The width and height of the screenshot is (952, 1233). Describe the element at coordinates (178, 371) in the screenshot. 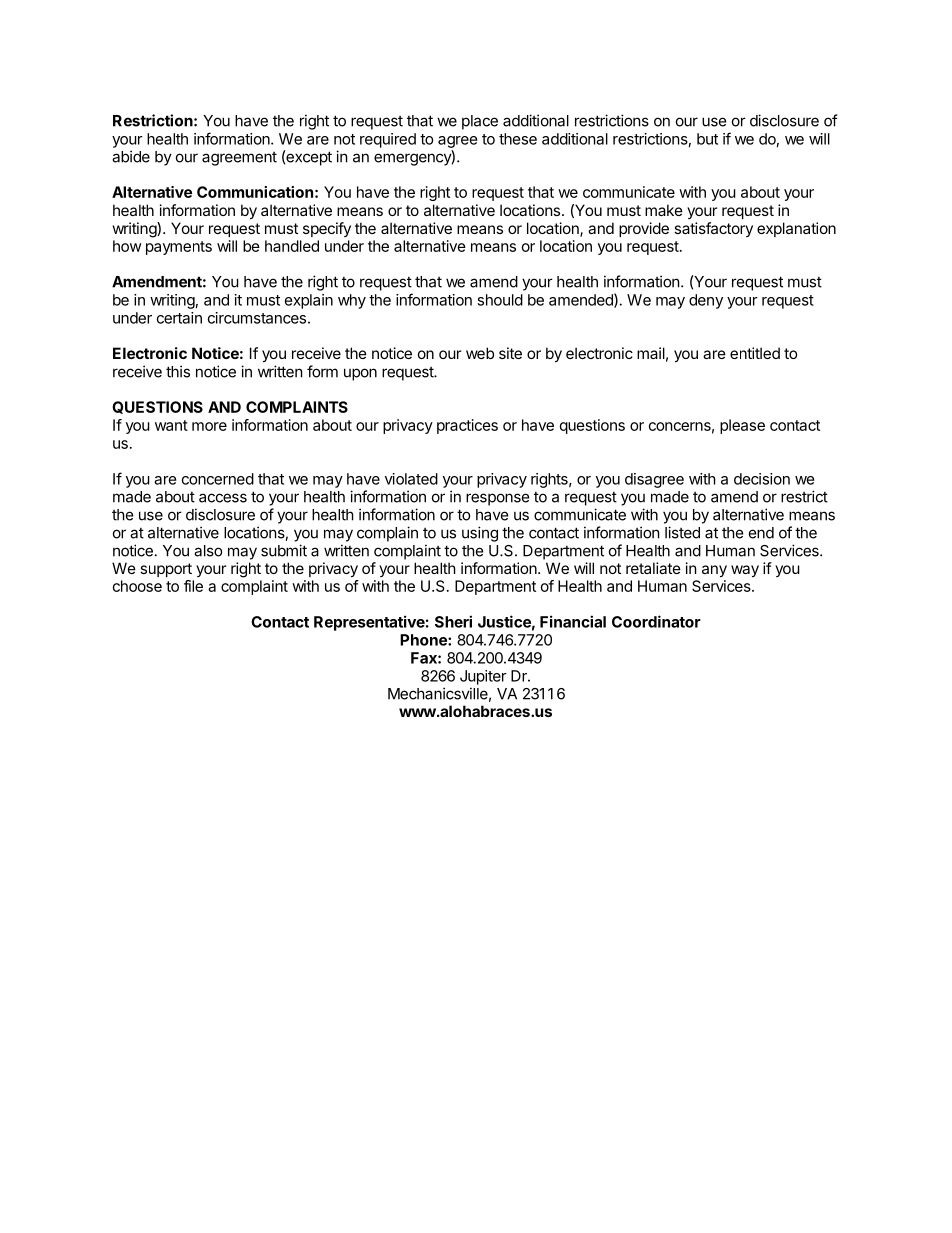

I see `this` at that location.
